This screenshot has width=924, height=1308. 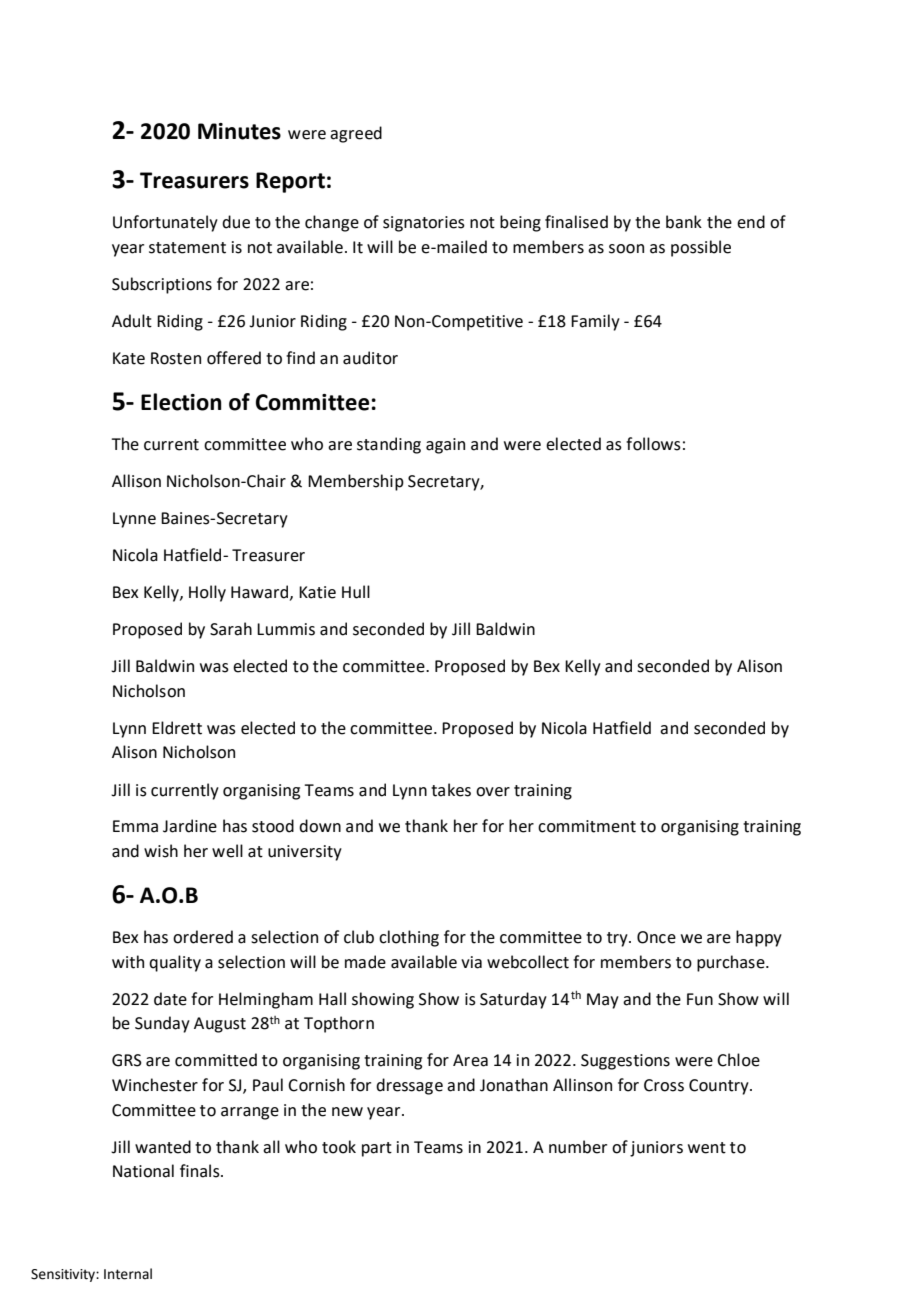 What do you see at coordinates (684, 222) in the screenshot?
I see `bank` at bounding box center [684, 222].
